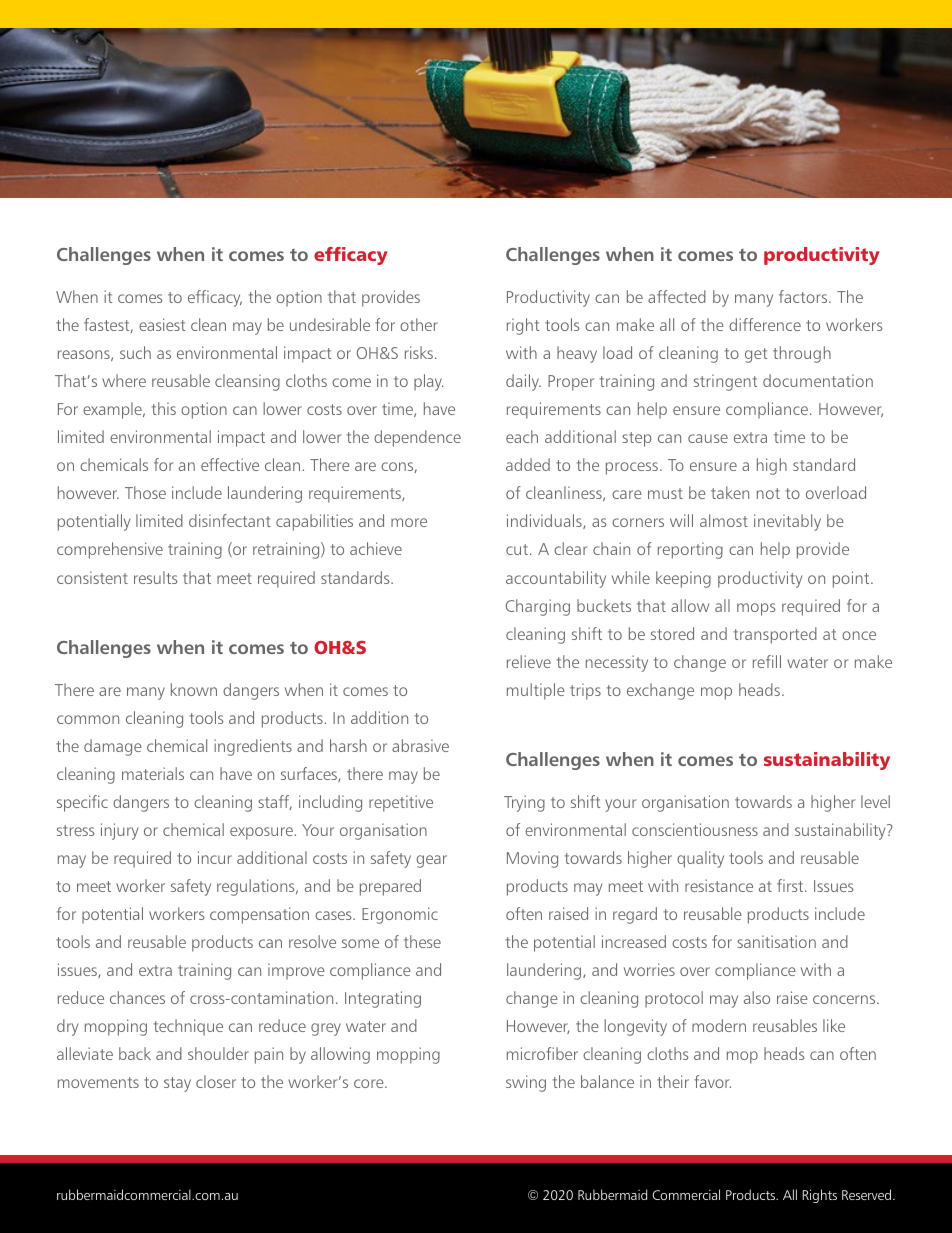 Image resolution: width=952 pixels, height=1233 pixels. Describe the element at coordinates (538, 607) in the screenshot. I see `Charging` at that location.
